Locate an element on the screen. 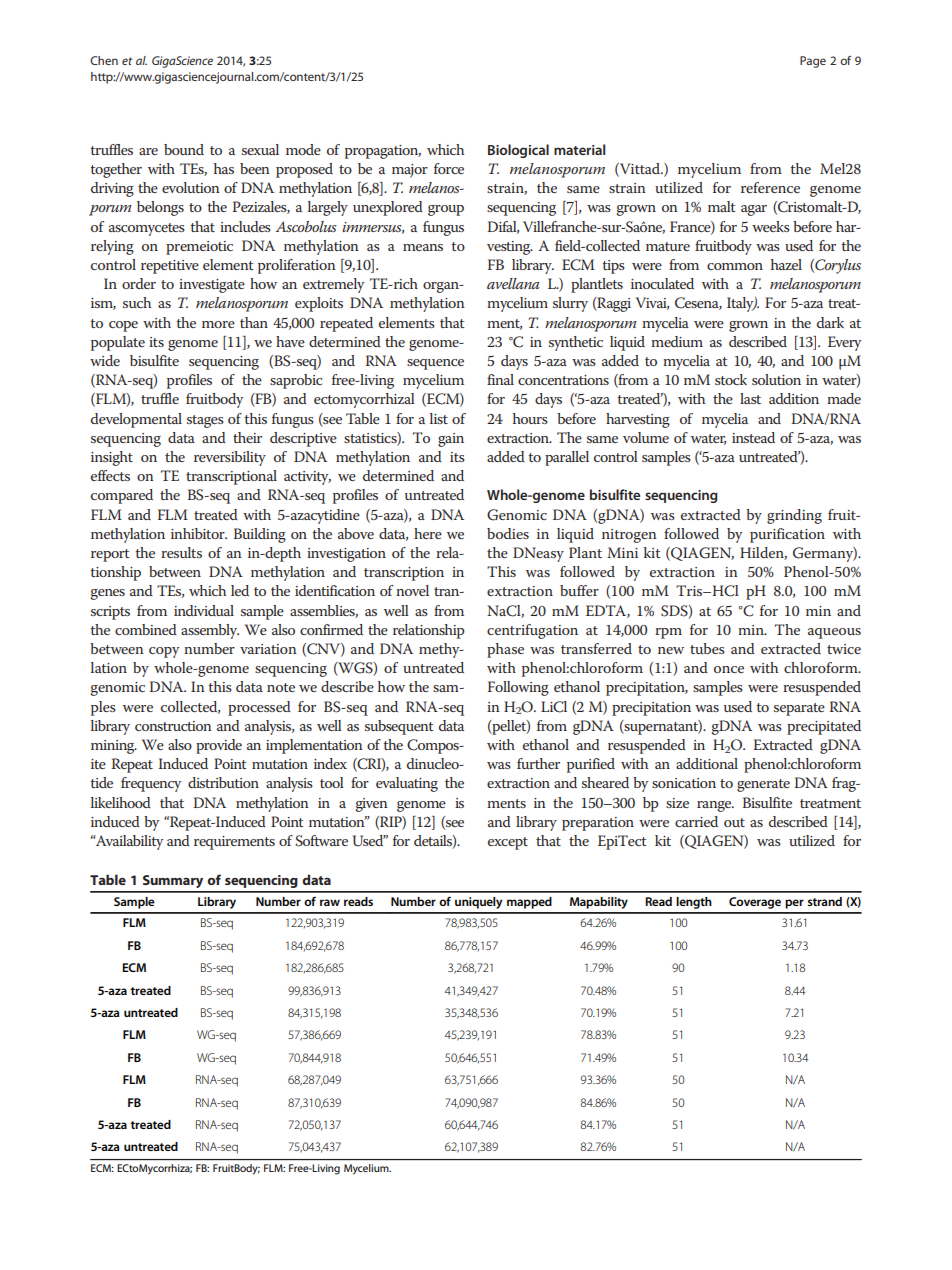 The height and width of the screenshot is (1270, 952). raw is located at coordinates (330, 902).
